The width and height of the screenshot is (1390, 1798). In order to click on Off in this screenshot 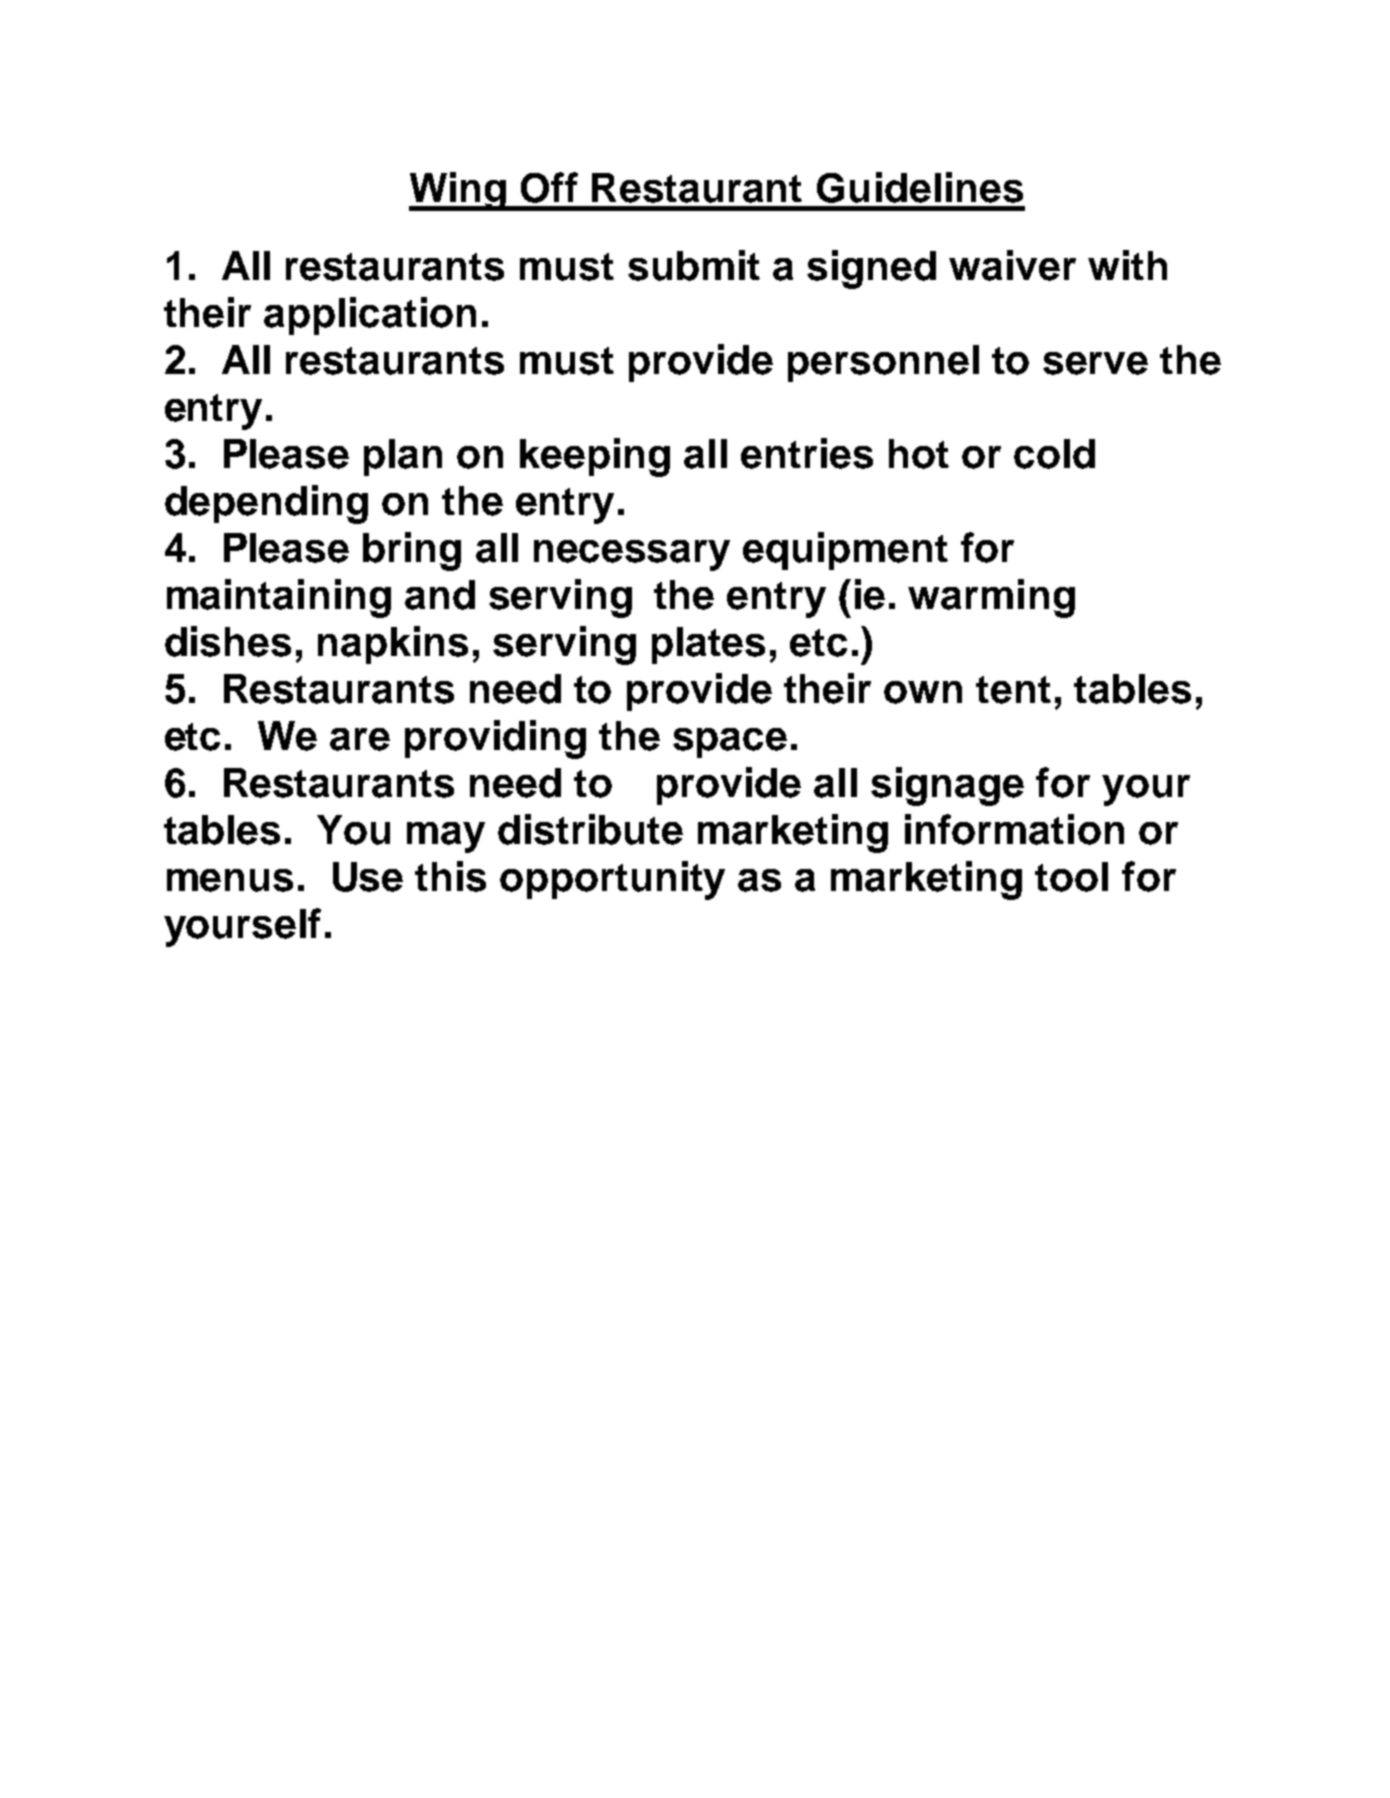, I will do `click(549, 187)`.
